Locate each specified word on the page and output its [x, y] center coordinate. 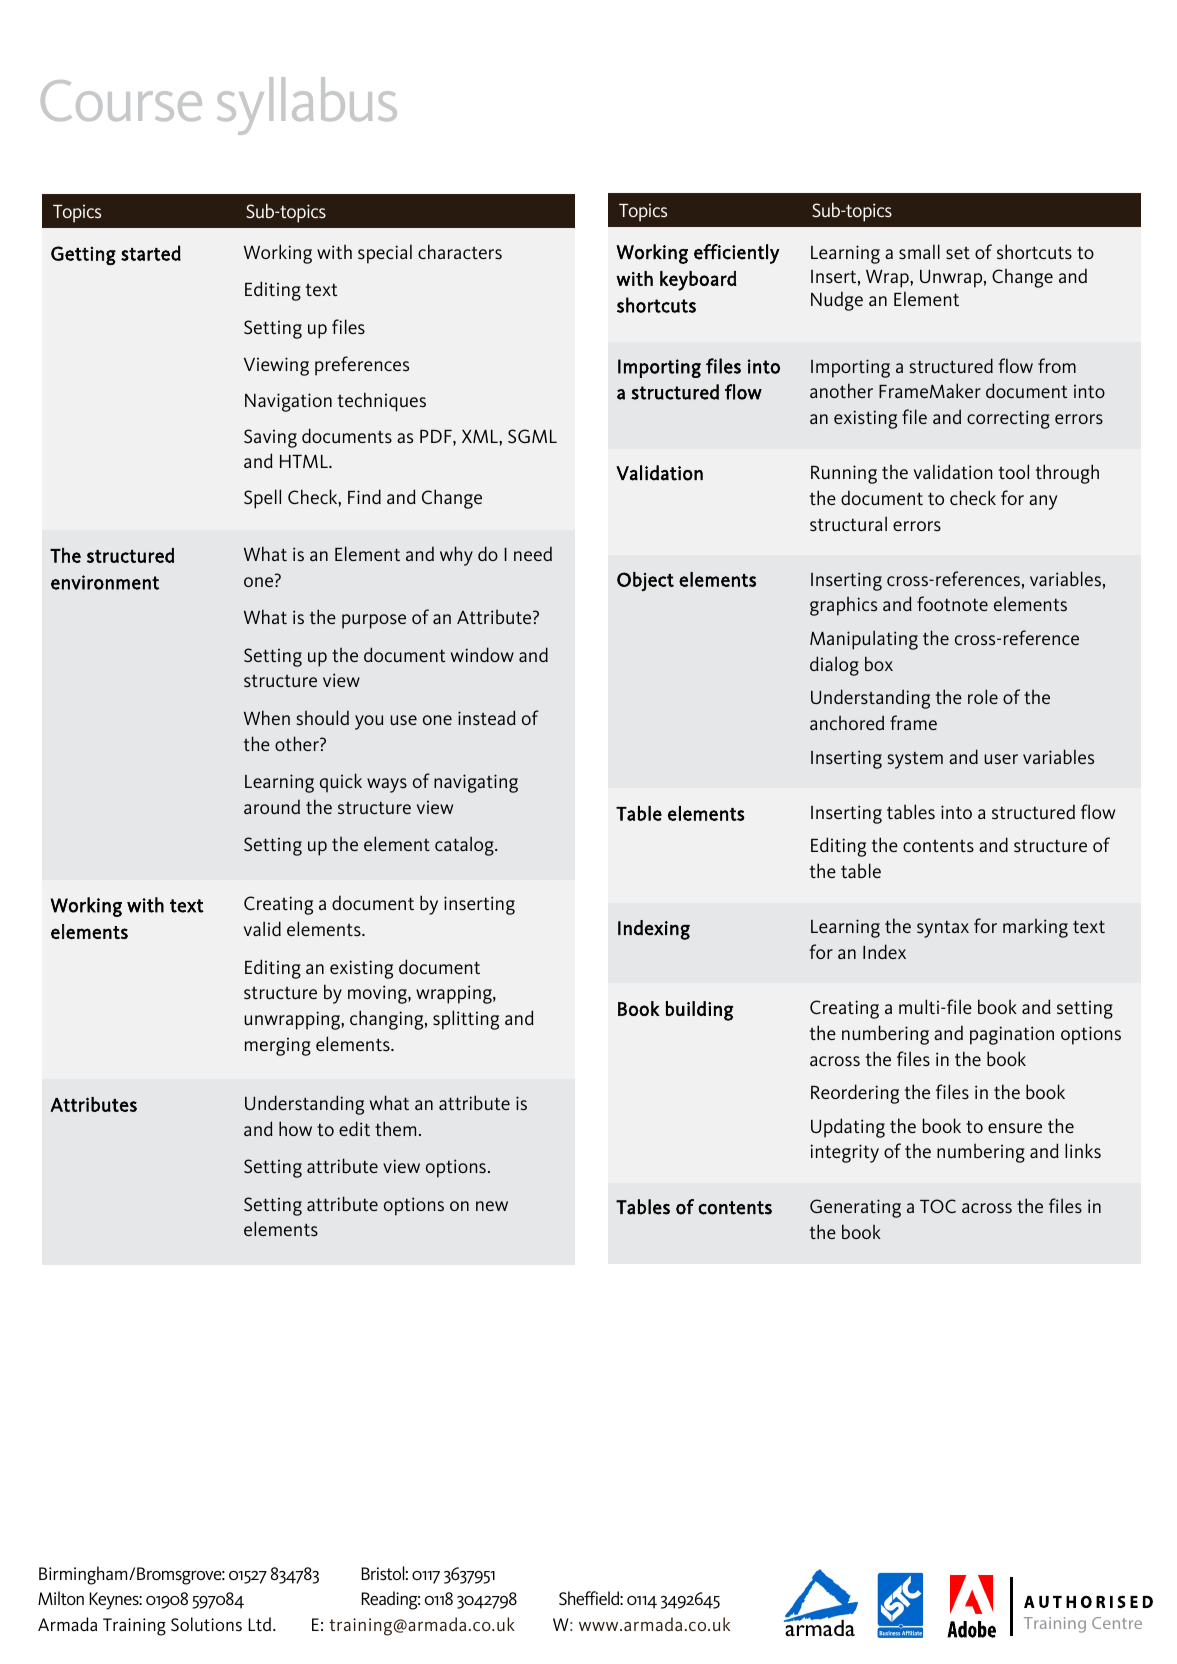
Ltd [261, 1624]
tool [1014, 471]
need [533, 553]
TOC [938, 1206]
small [919, 252]
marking [1035, 928]
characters [460, 252]
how [295, 1128]
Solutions [206, 1624]
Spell [262, 499]
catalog [465, 846]
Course [121, 100]
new [492, 1206]
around [272, 806]
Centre [1117, 1623]
